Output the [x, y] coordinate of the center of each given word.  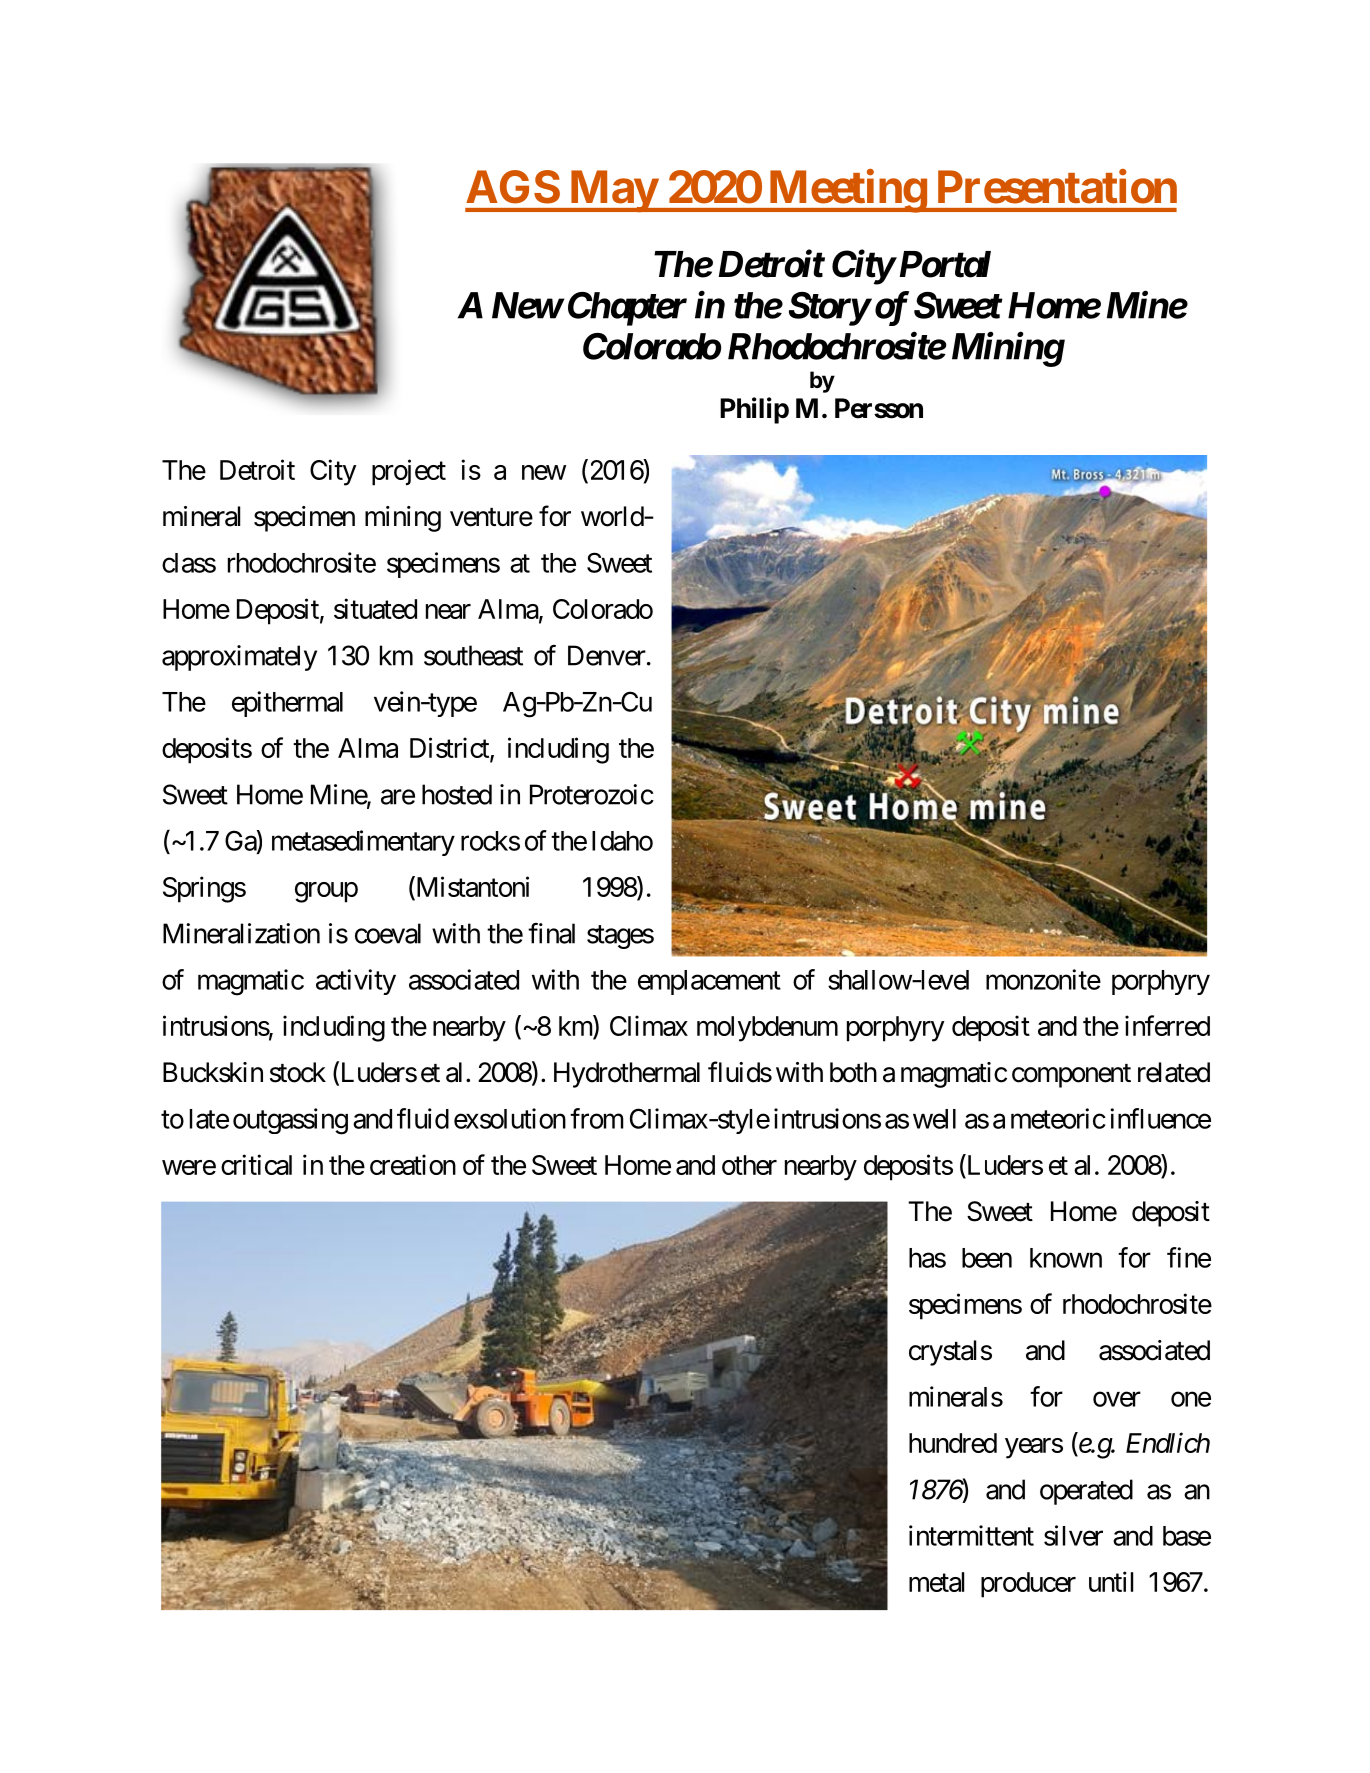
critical [256, 1164]
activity [356, 982]
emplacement [709, 982]
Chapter [627, 309]
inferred [1167, 1025]
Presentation [1057, 187]
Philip [754, 410]
